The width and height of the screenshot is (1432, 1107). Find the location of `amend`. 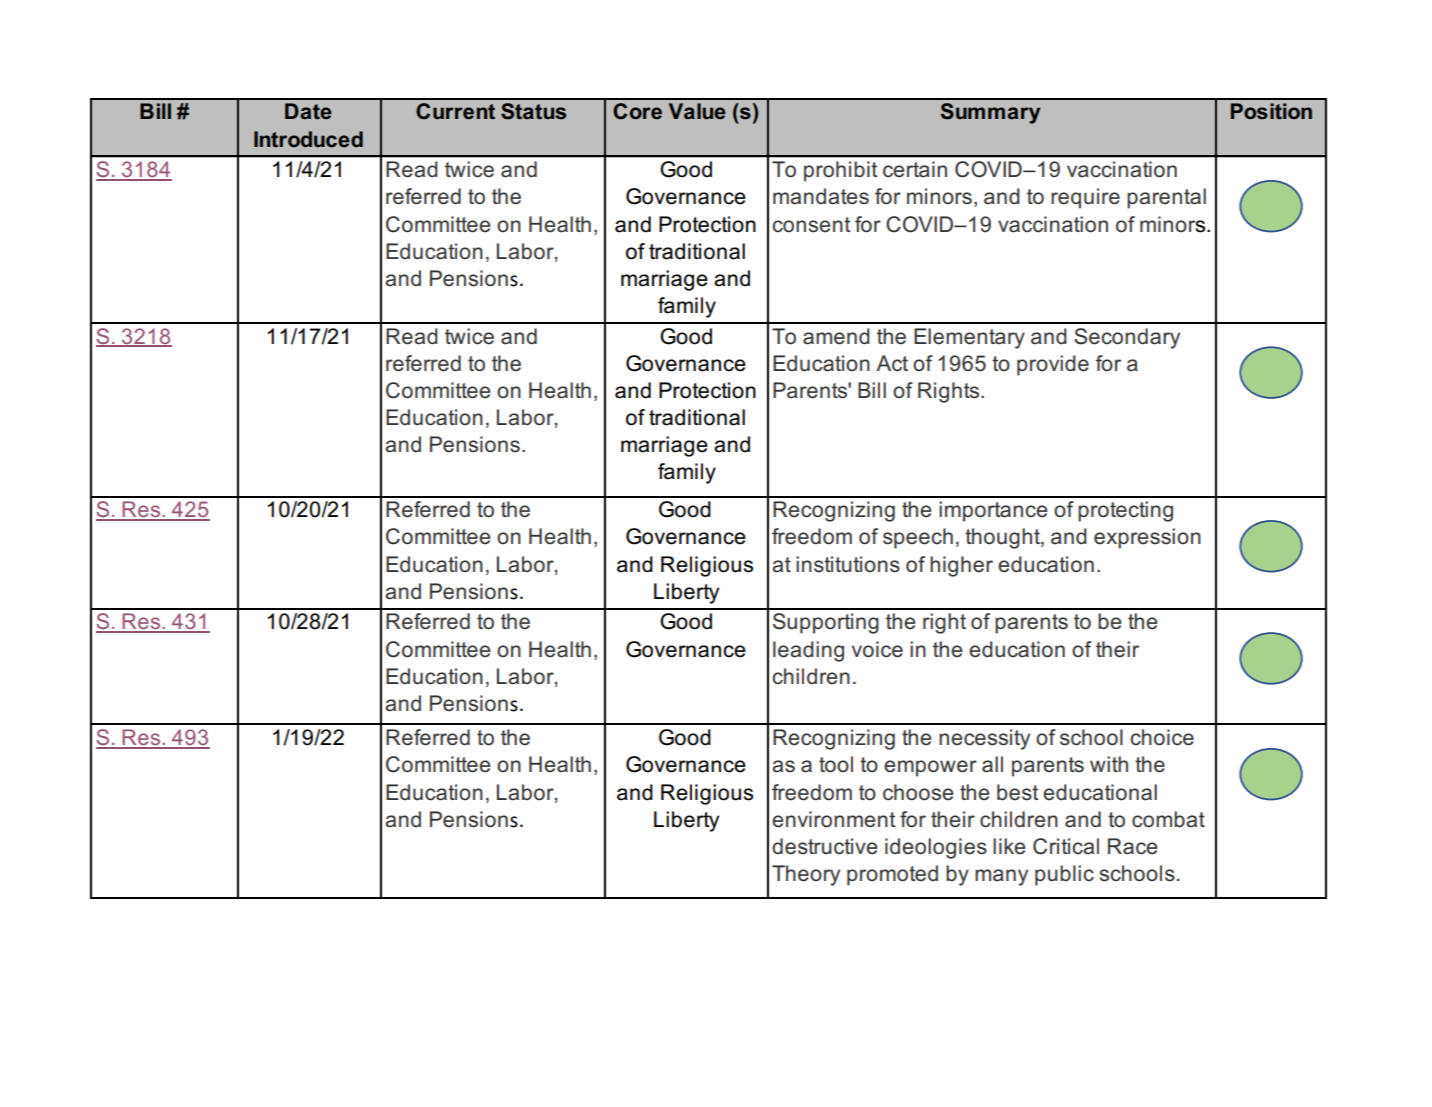

amend is located at coordinates (836, 336).
